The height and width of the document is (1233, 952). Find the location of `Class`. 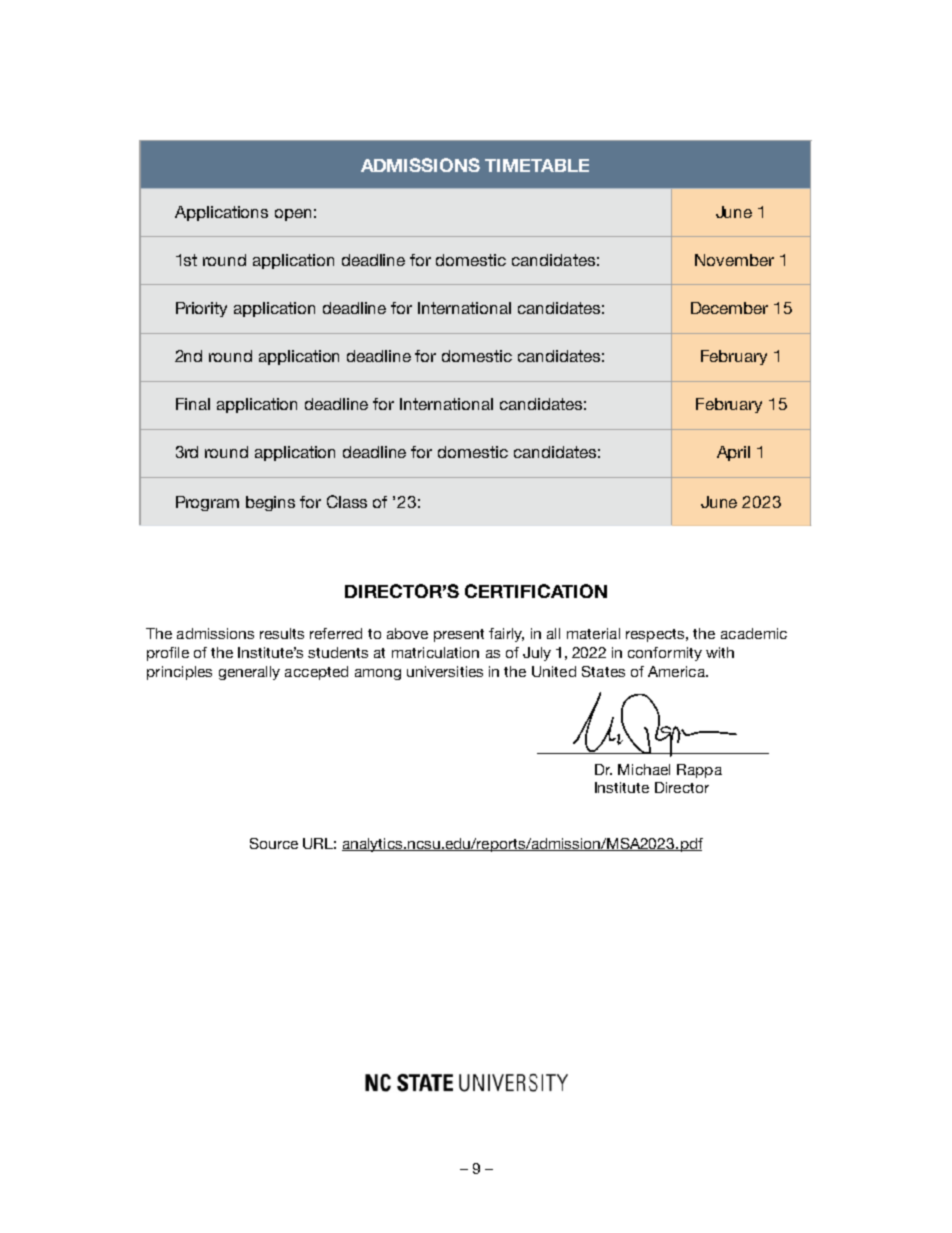

Class is located at coordinates (347, 501).
